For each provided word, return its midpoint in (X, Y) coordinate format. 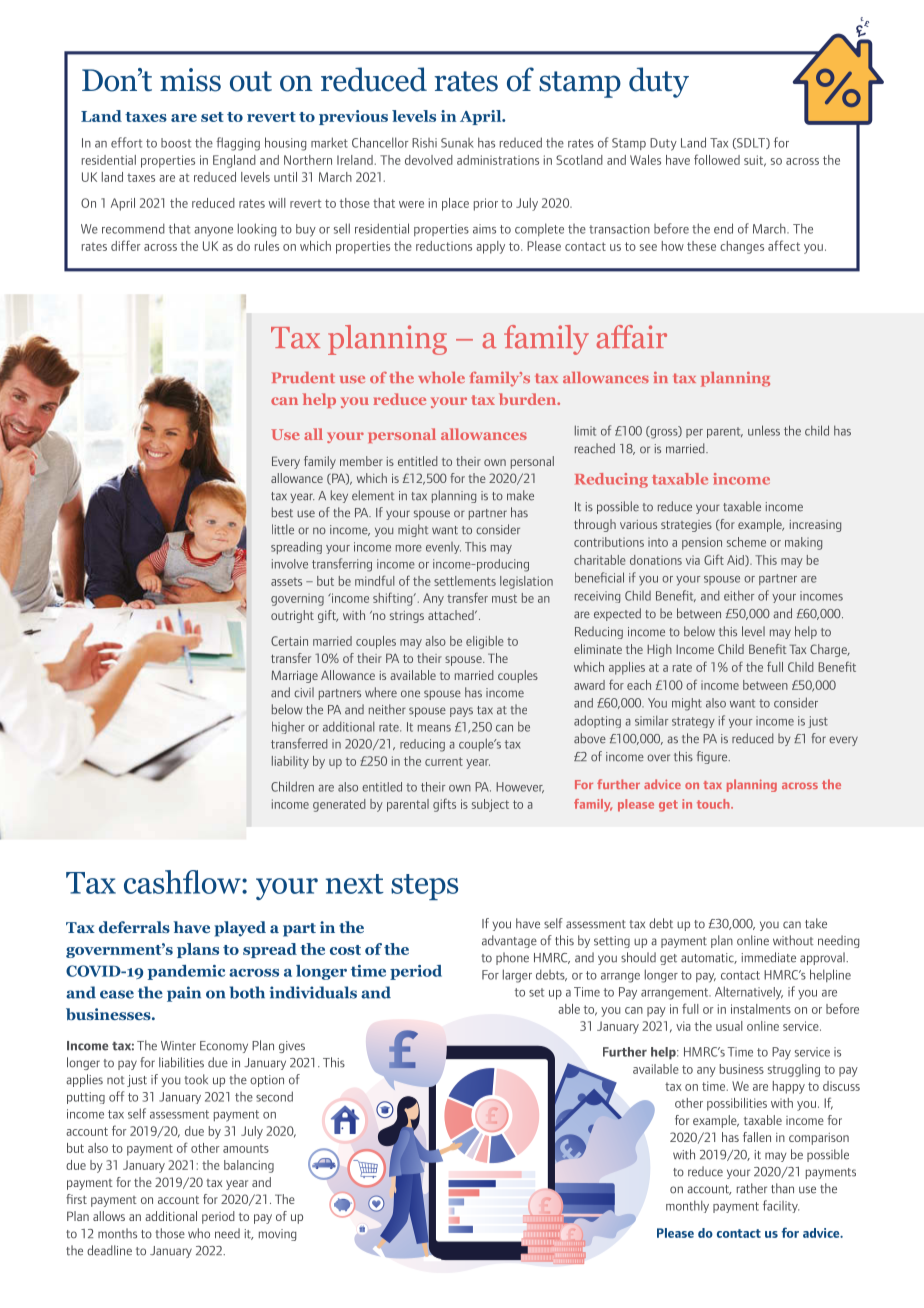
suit (755, 161)
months (117, 1233)
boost (176, 143)
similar (651, 720)
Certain (289, 641)
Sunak (457, 143)
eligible (485, 642)
